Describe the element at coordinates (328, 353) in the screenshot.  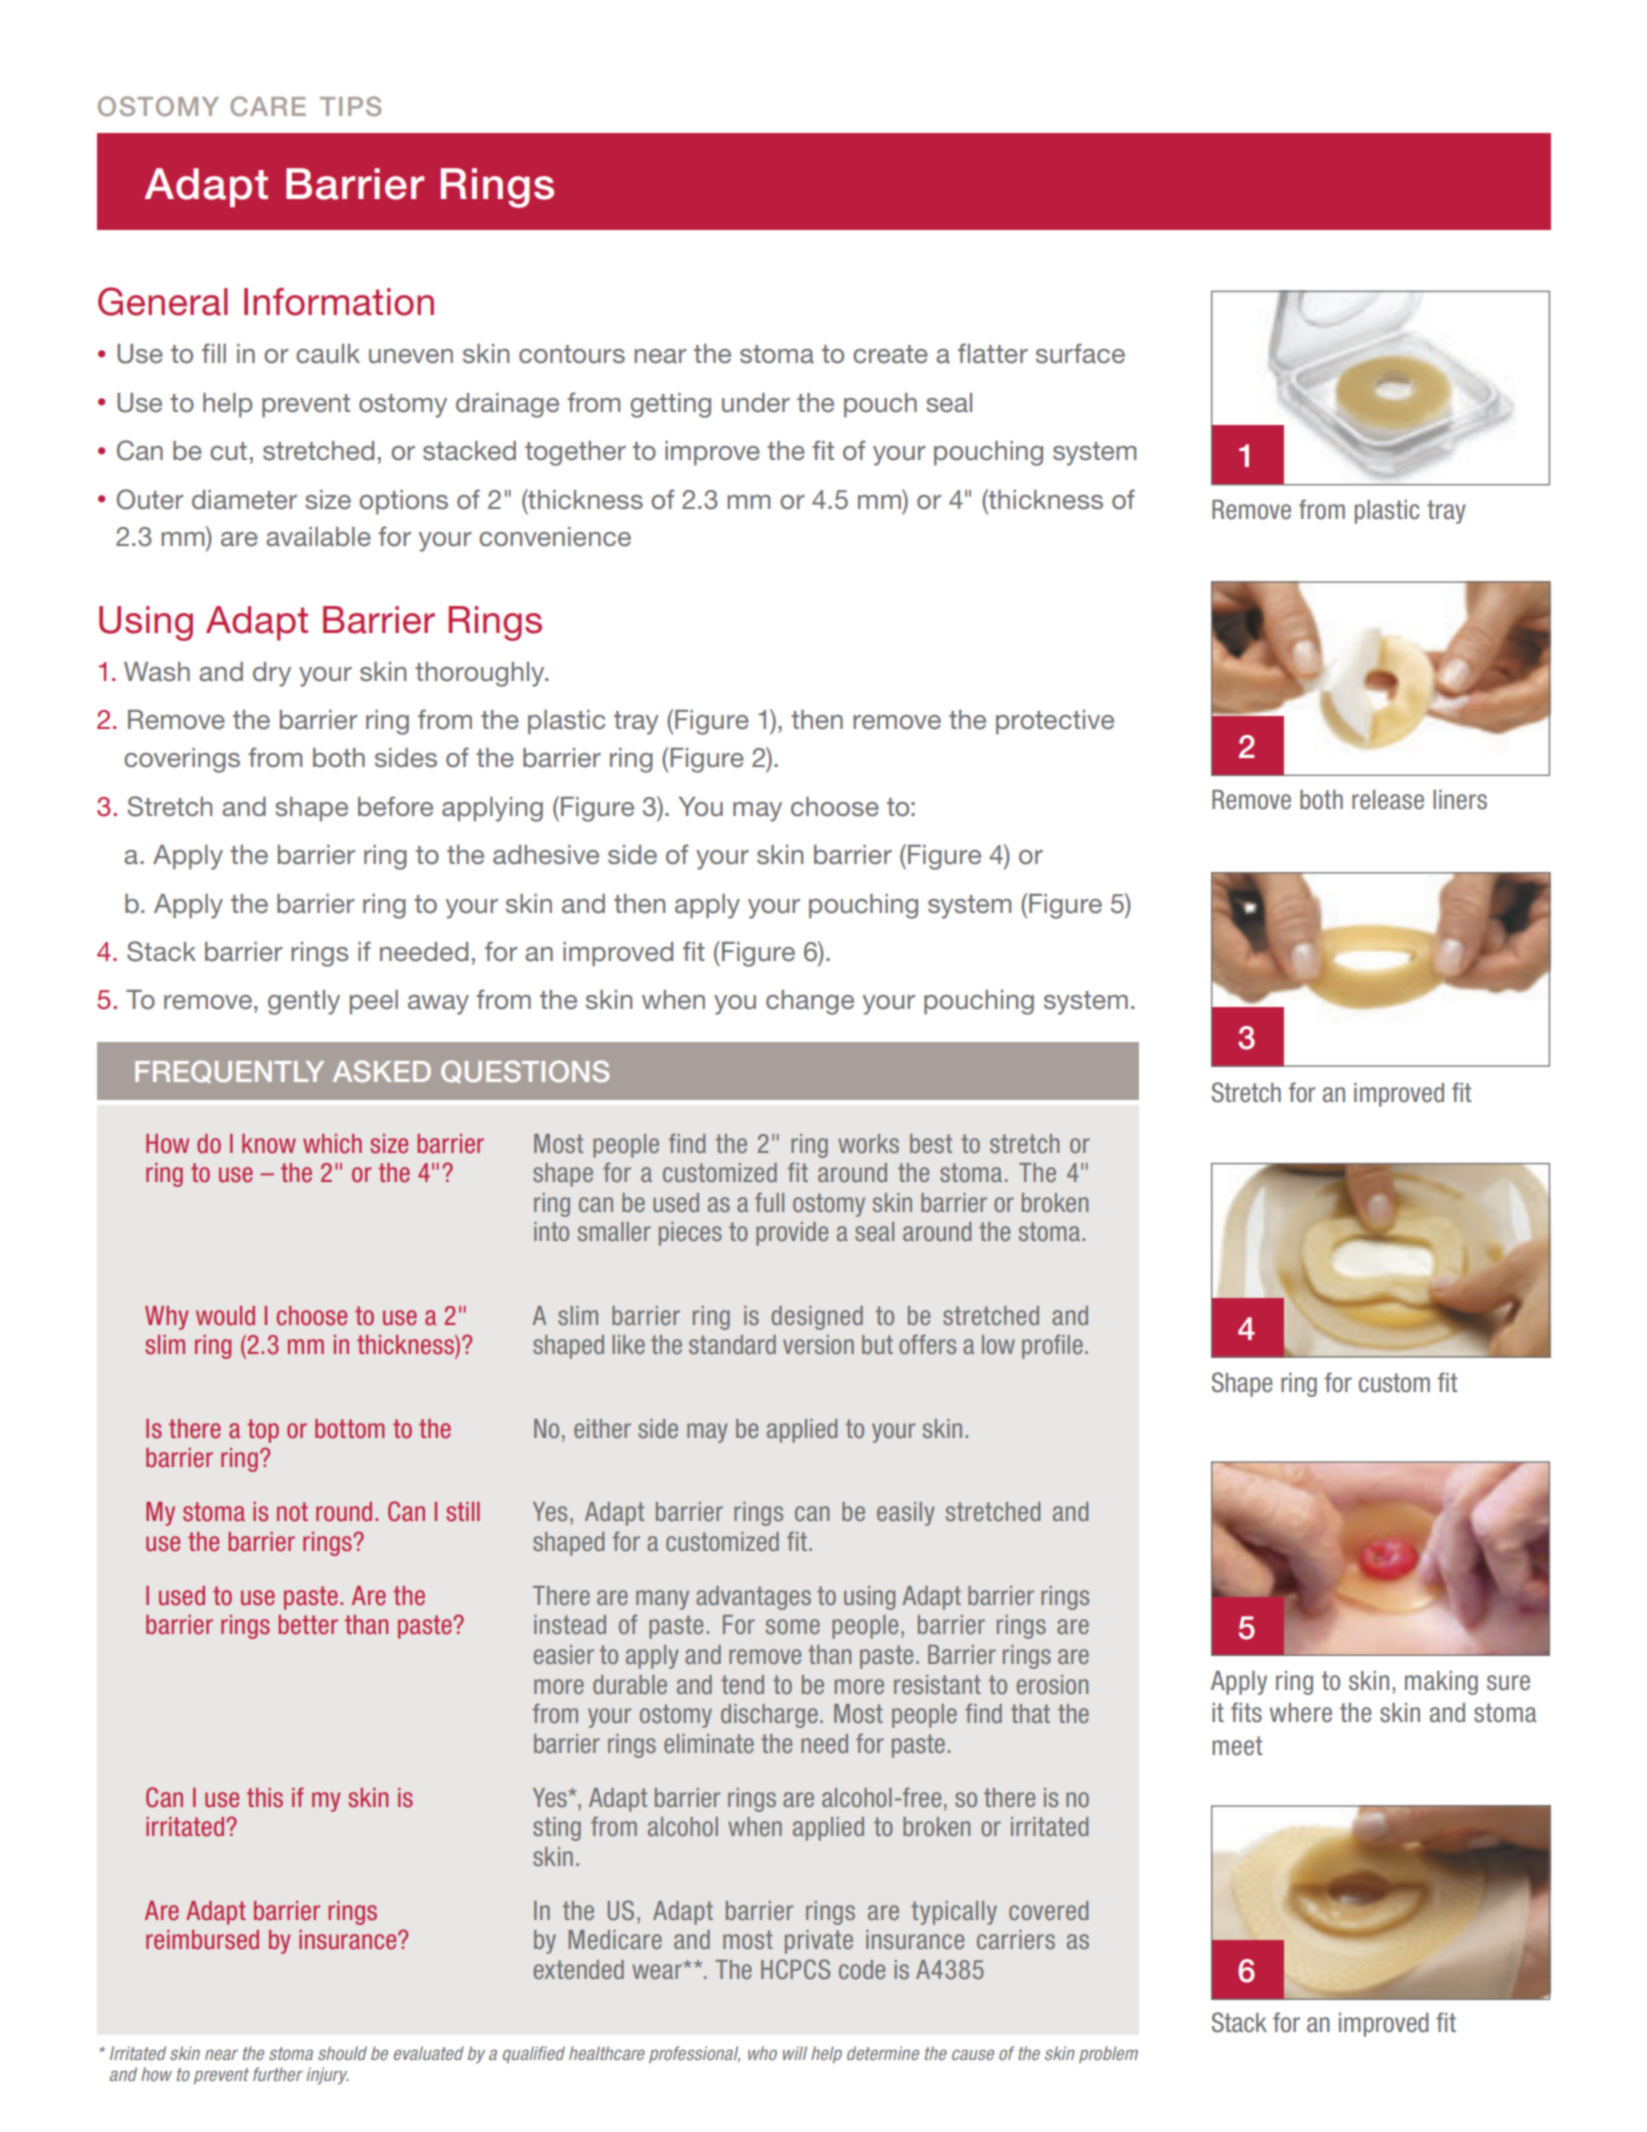
I see `caulk` at that location.
